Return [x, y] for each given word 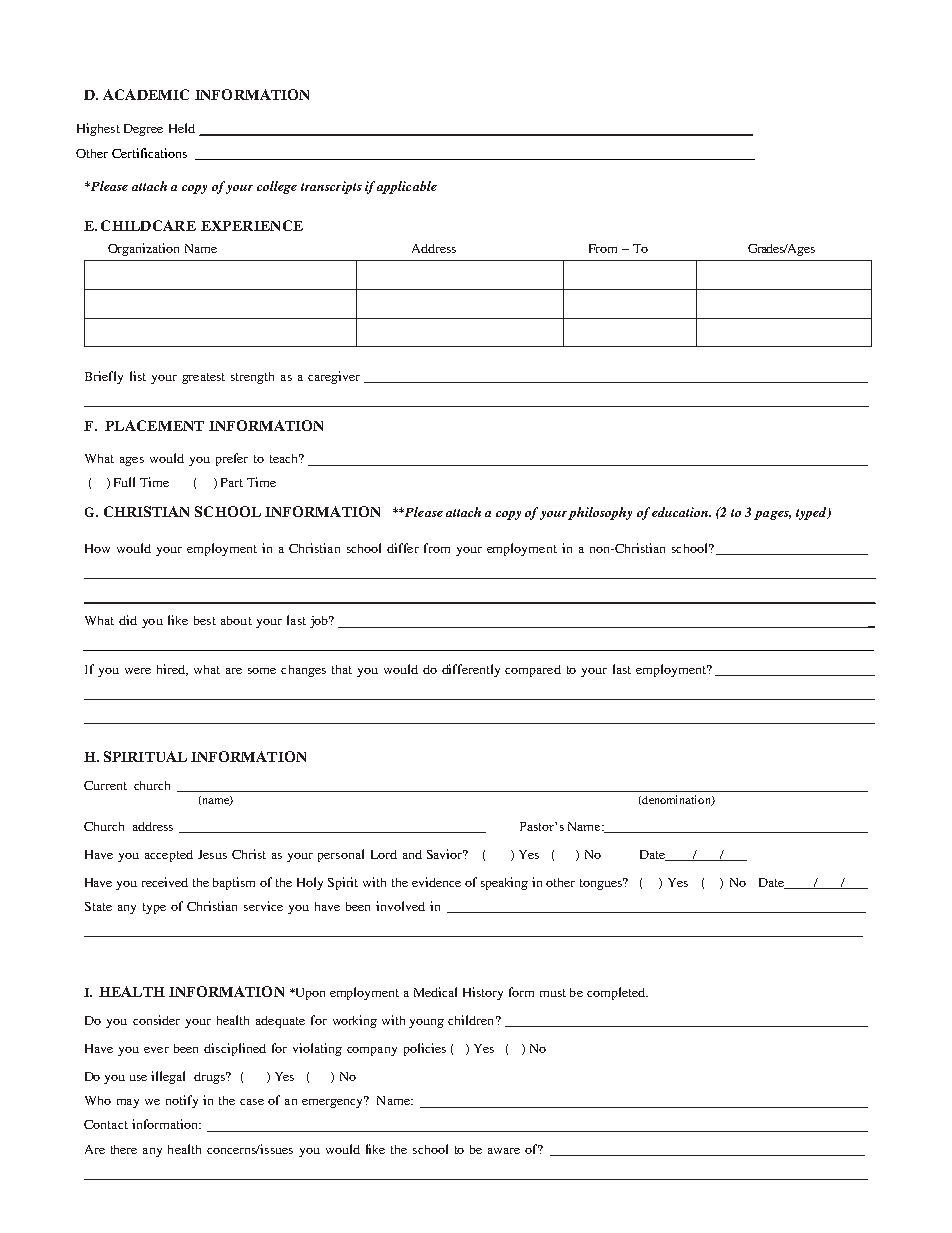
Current [105, 785]
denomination [676, 800]
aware [504, 1151]
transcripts [331, 187]
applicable [407, 187]
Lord [384, 854]
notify [182, 1101]
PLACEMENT [154, 425]
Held [182, 128]
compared [533, 671]
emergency [334, 1102]
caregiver [334, 377]
